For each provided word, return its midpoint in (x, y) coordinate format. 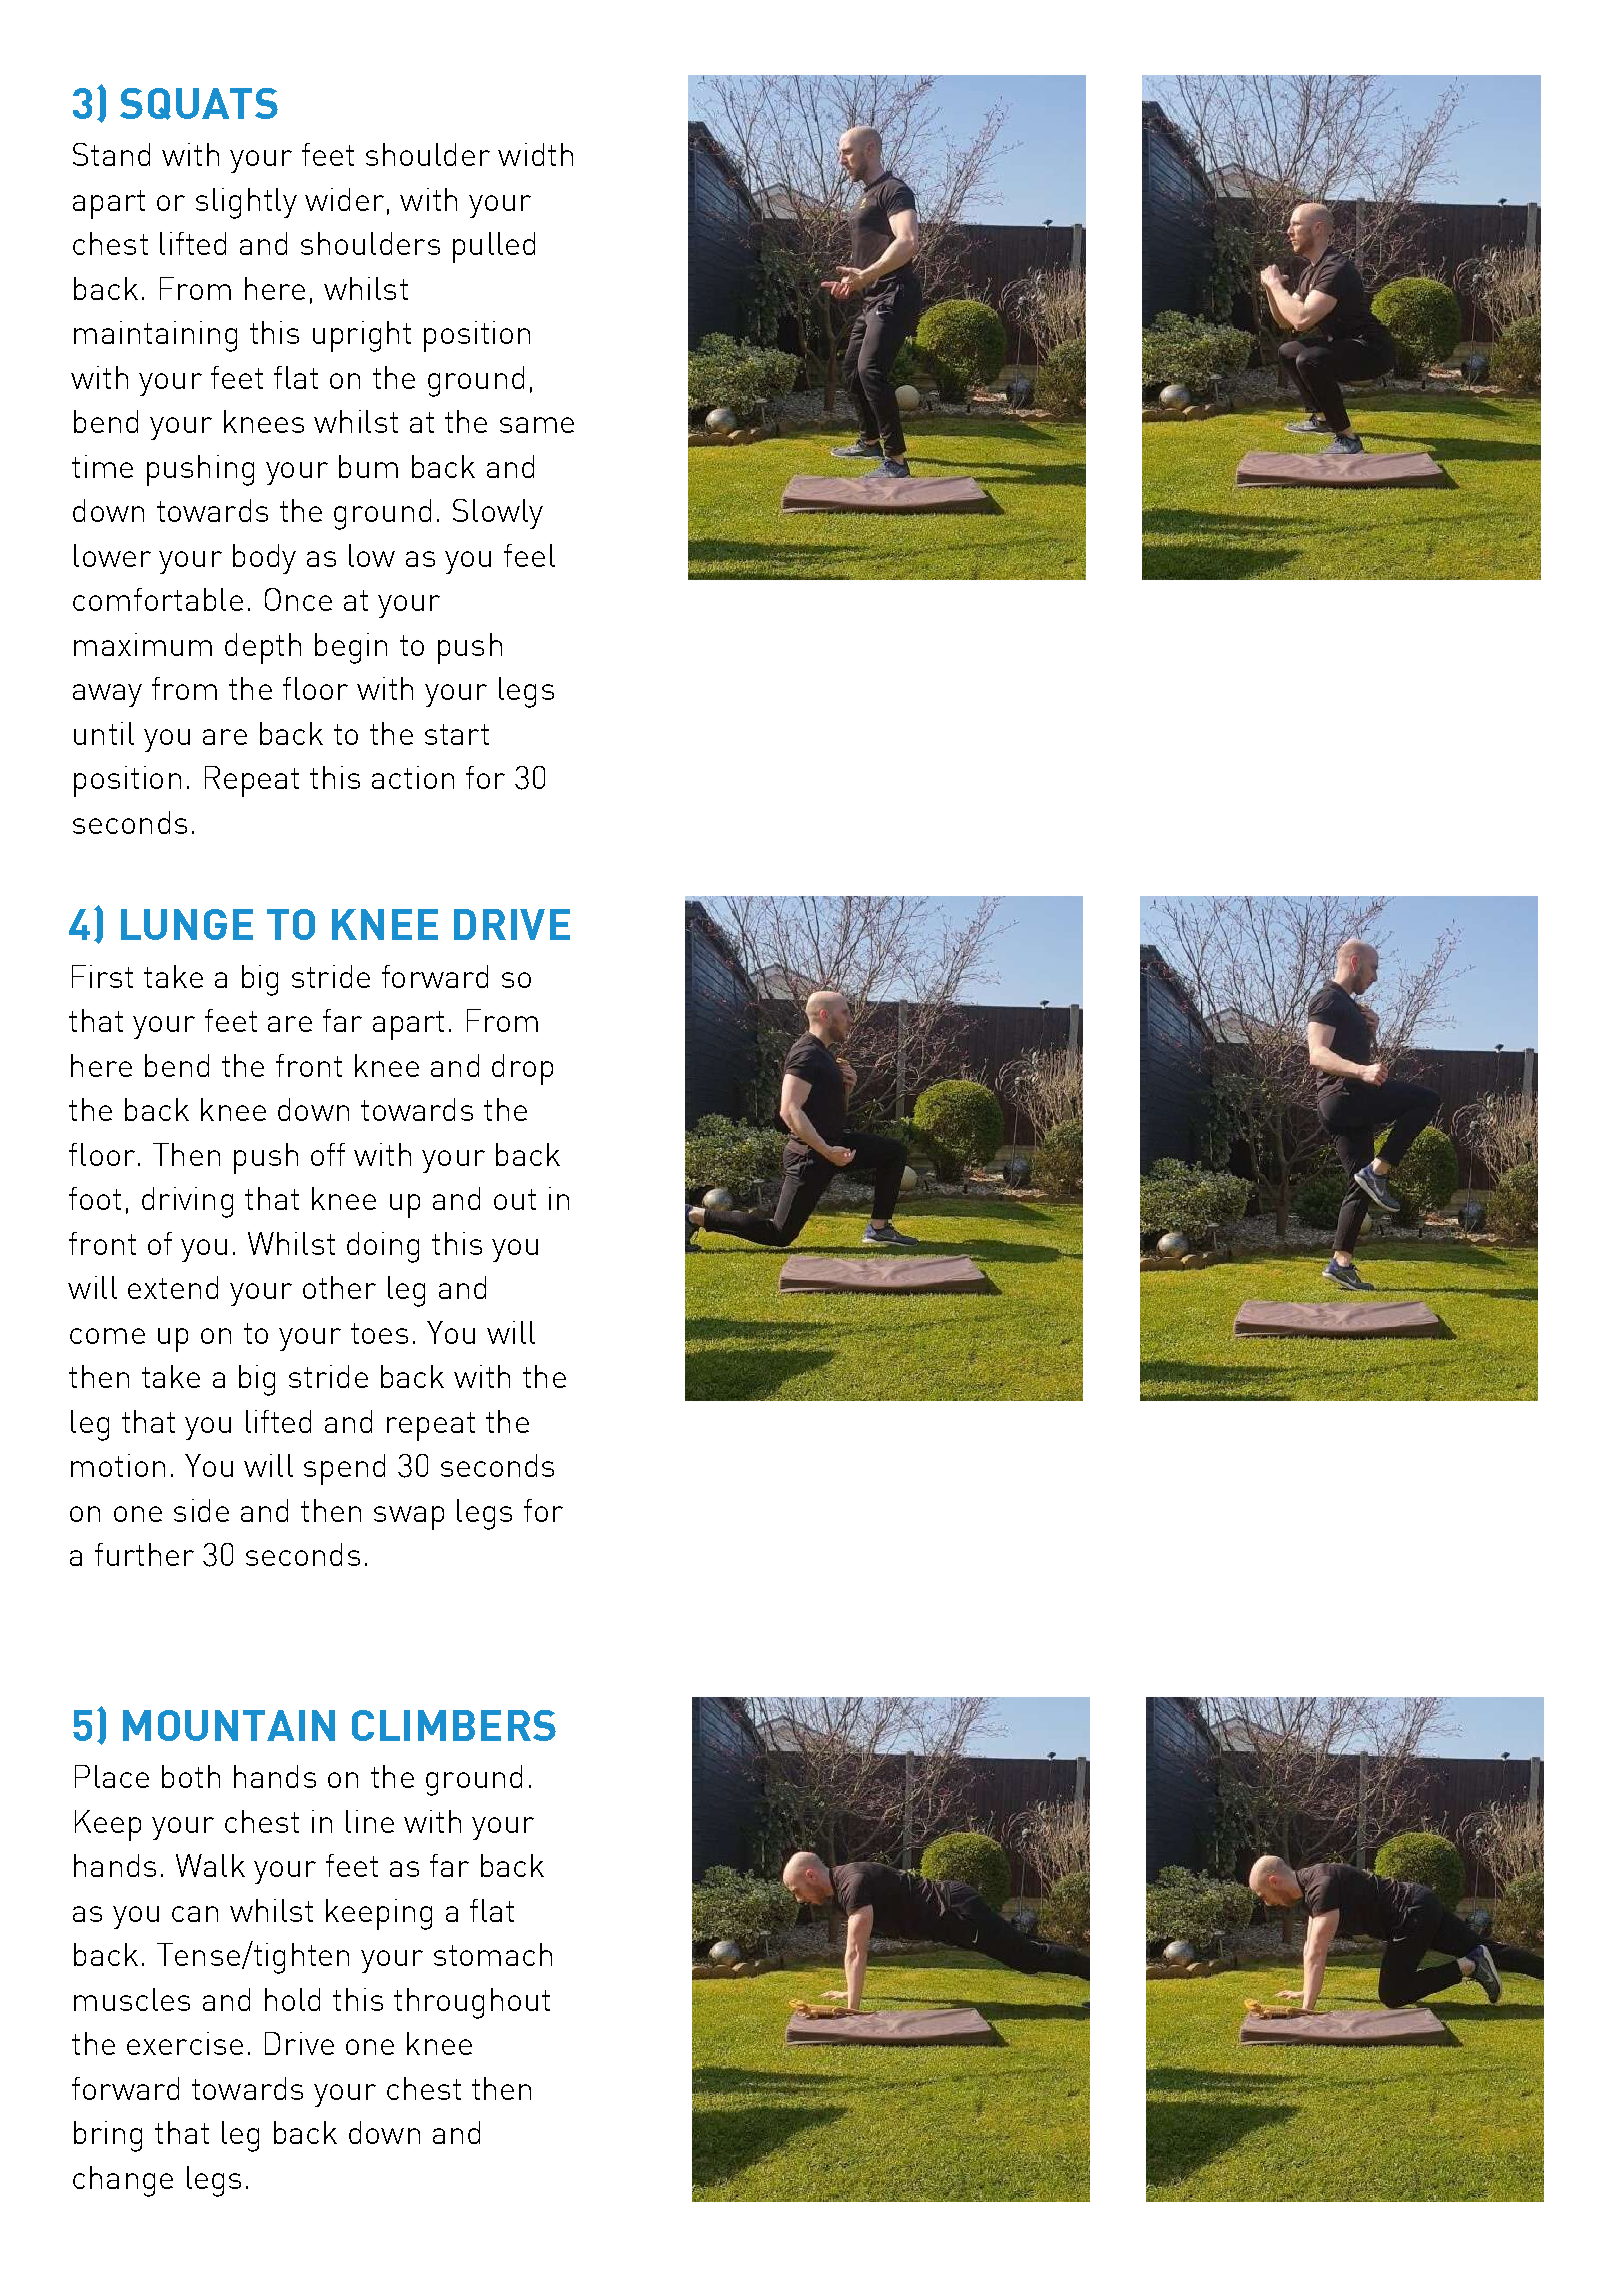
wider (344, 199)
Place (112, 1776)
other (339, 1287)
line (370, 1821)
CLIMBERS (454, 1725)
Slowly (498, 514)
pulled (494, 247)
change (123, 2181)
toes (379, 1333)
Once (298, 599)
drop (522, 1069)
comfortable (158, 599)
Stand (111, 154)
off (328, 1154)
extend (173, 1287)
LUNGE (187, 924)
